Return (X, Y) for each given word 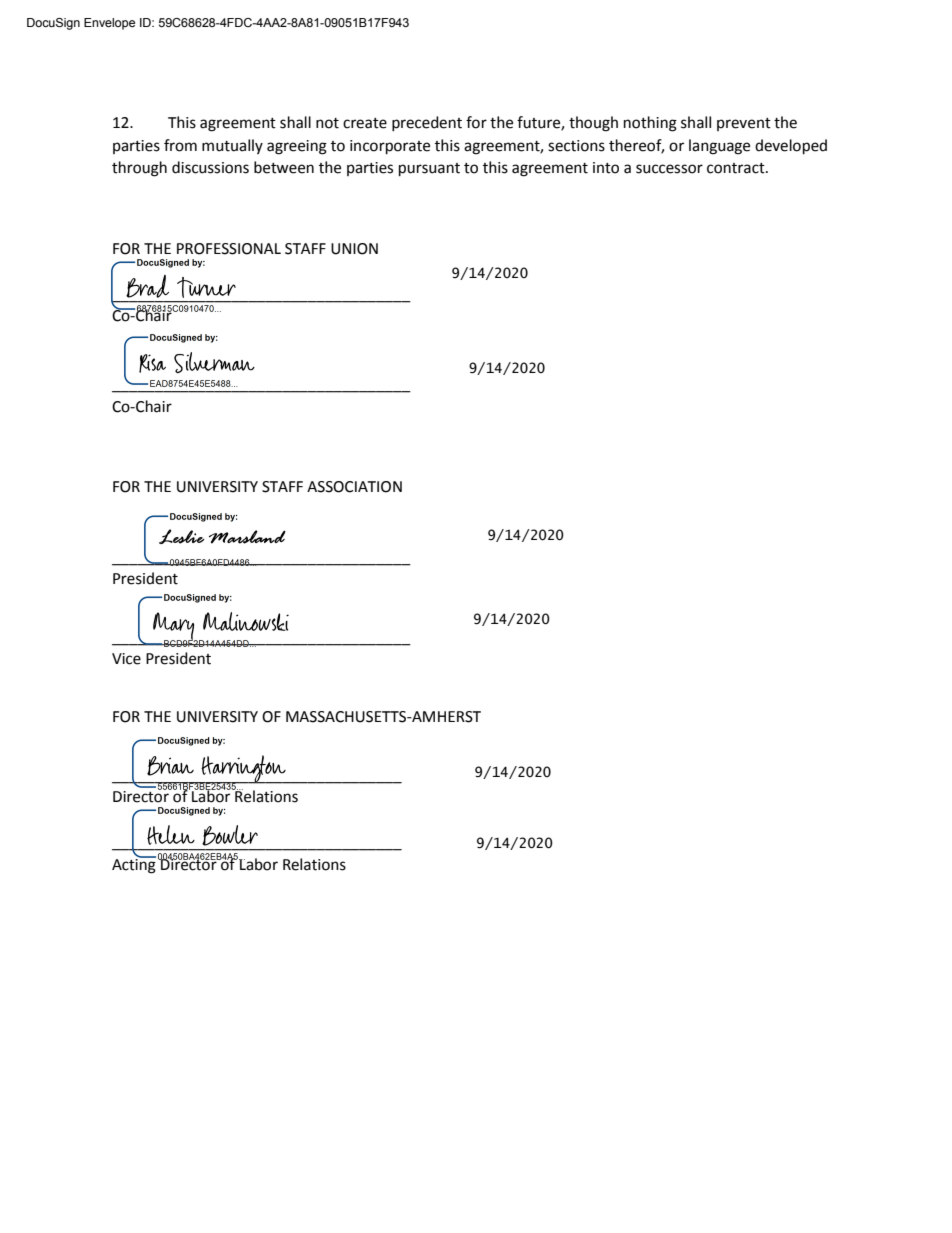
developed (791, 147)
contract (737, 168)
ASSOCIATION (354, 487)
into (606, 168)
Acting (134, 865)
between (284, 167)
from (180, 145)
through (139, 169)
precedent (427, 123)
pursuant (429, 170)
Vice (126, 659)
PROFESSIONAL (229, 249)
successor (669, 169)
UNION (354, 249)
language (719, 147)
